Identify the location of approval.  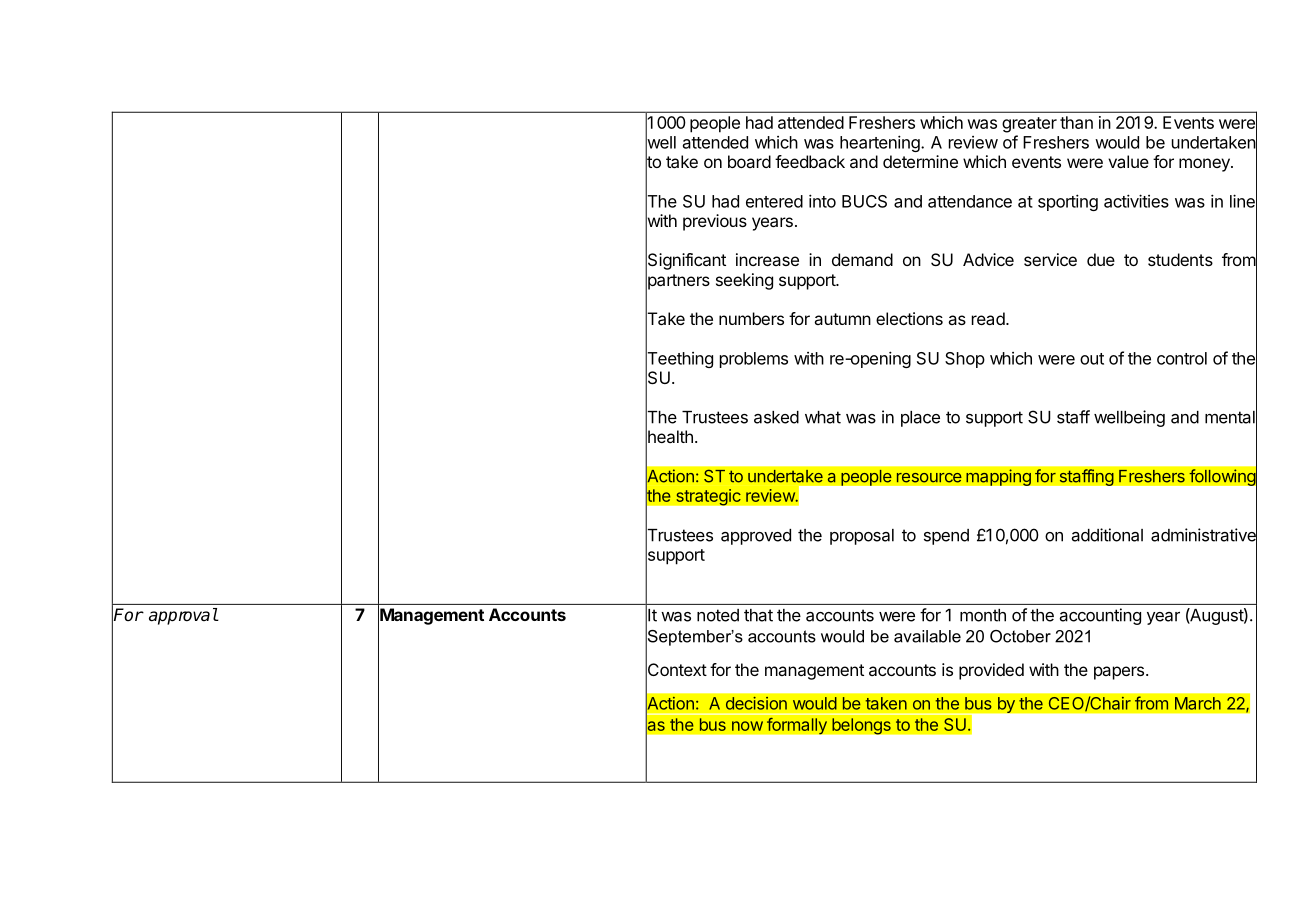
(183, 616).
